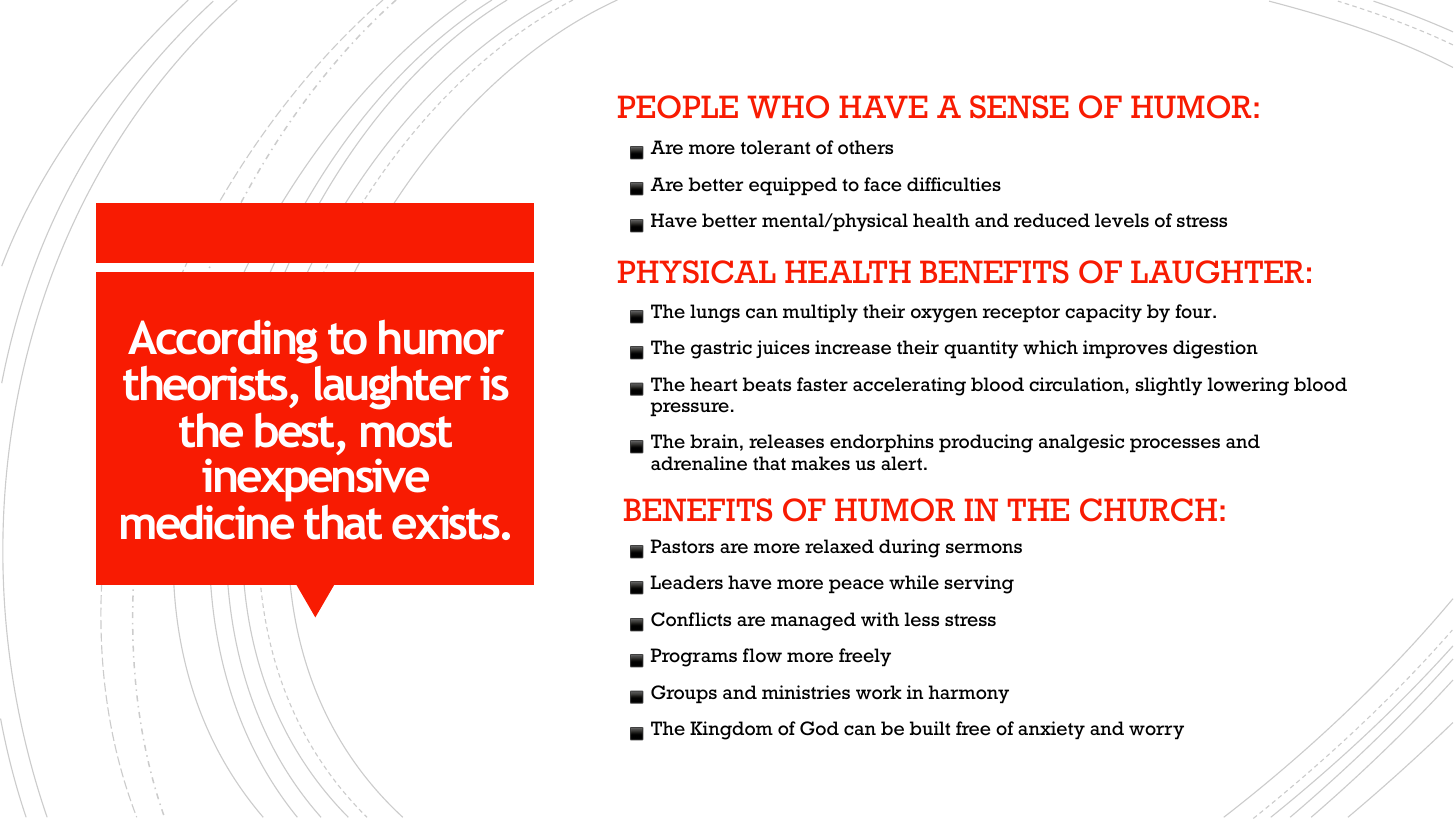  What do you see at coordinates (775, 147) in the page?
I see `tolerant` at bounding box center [775, 147].
